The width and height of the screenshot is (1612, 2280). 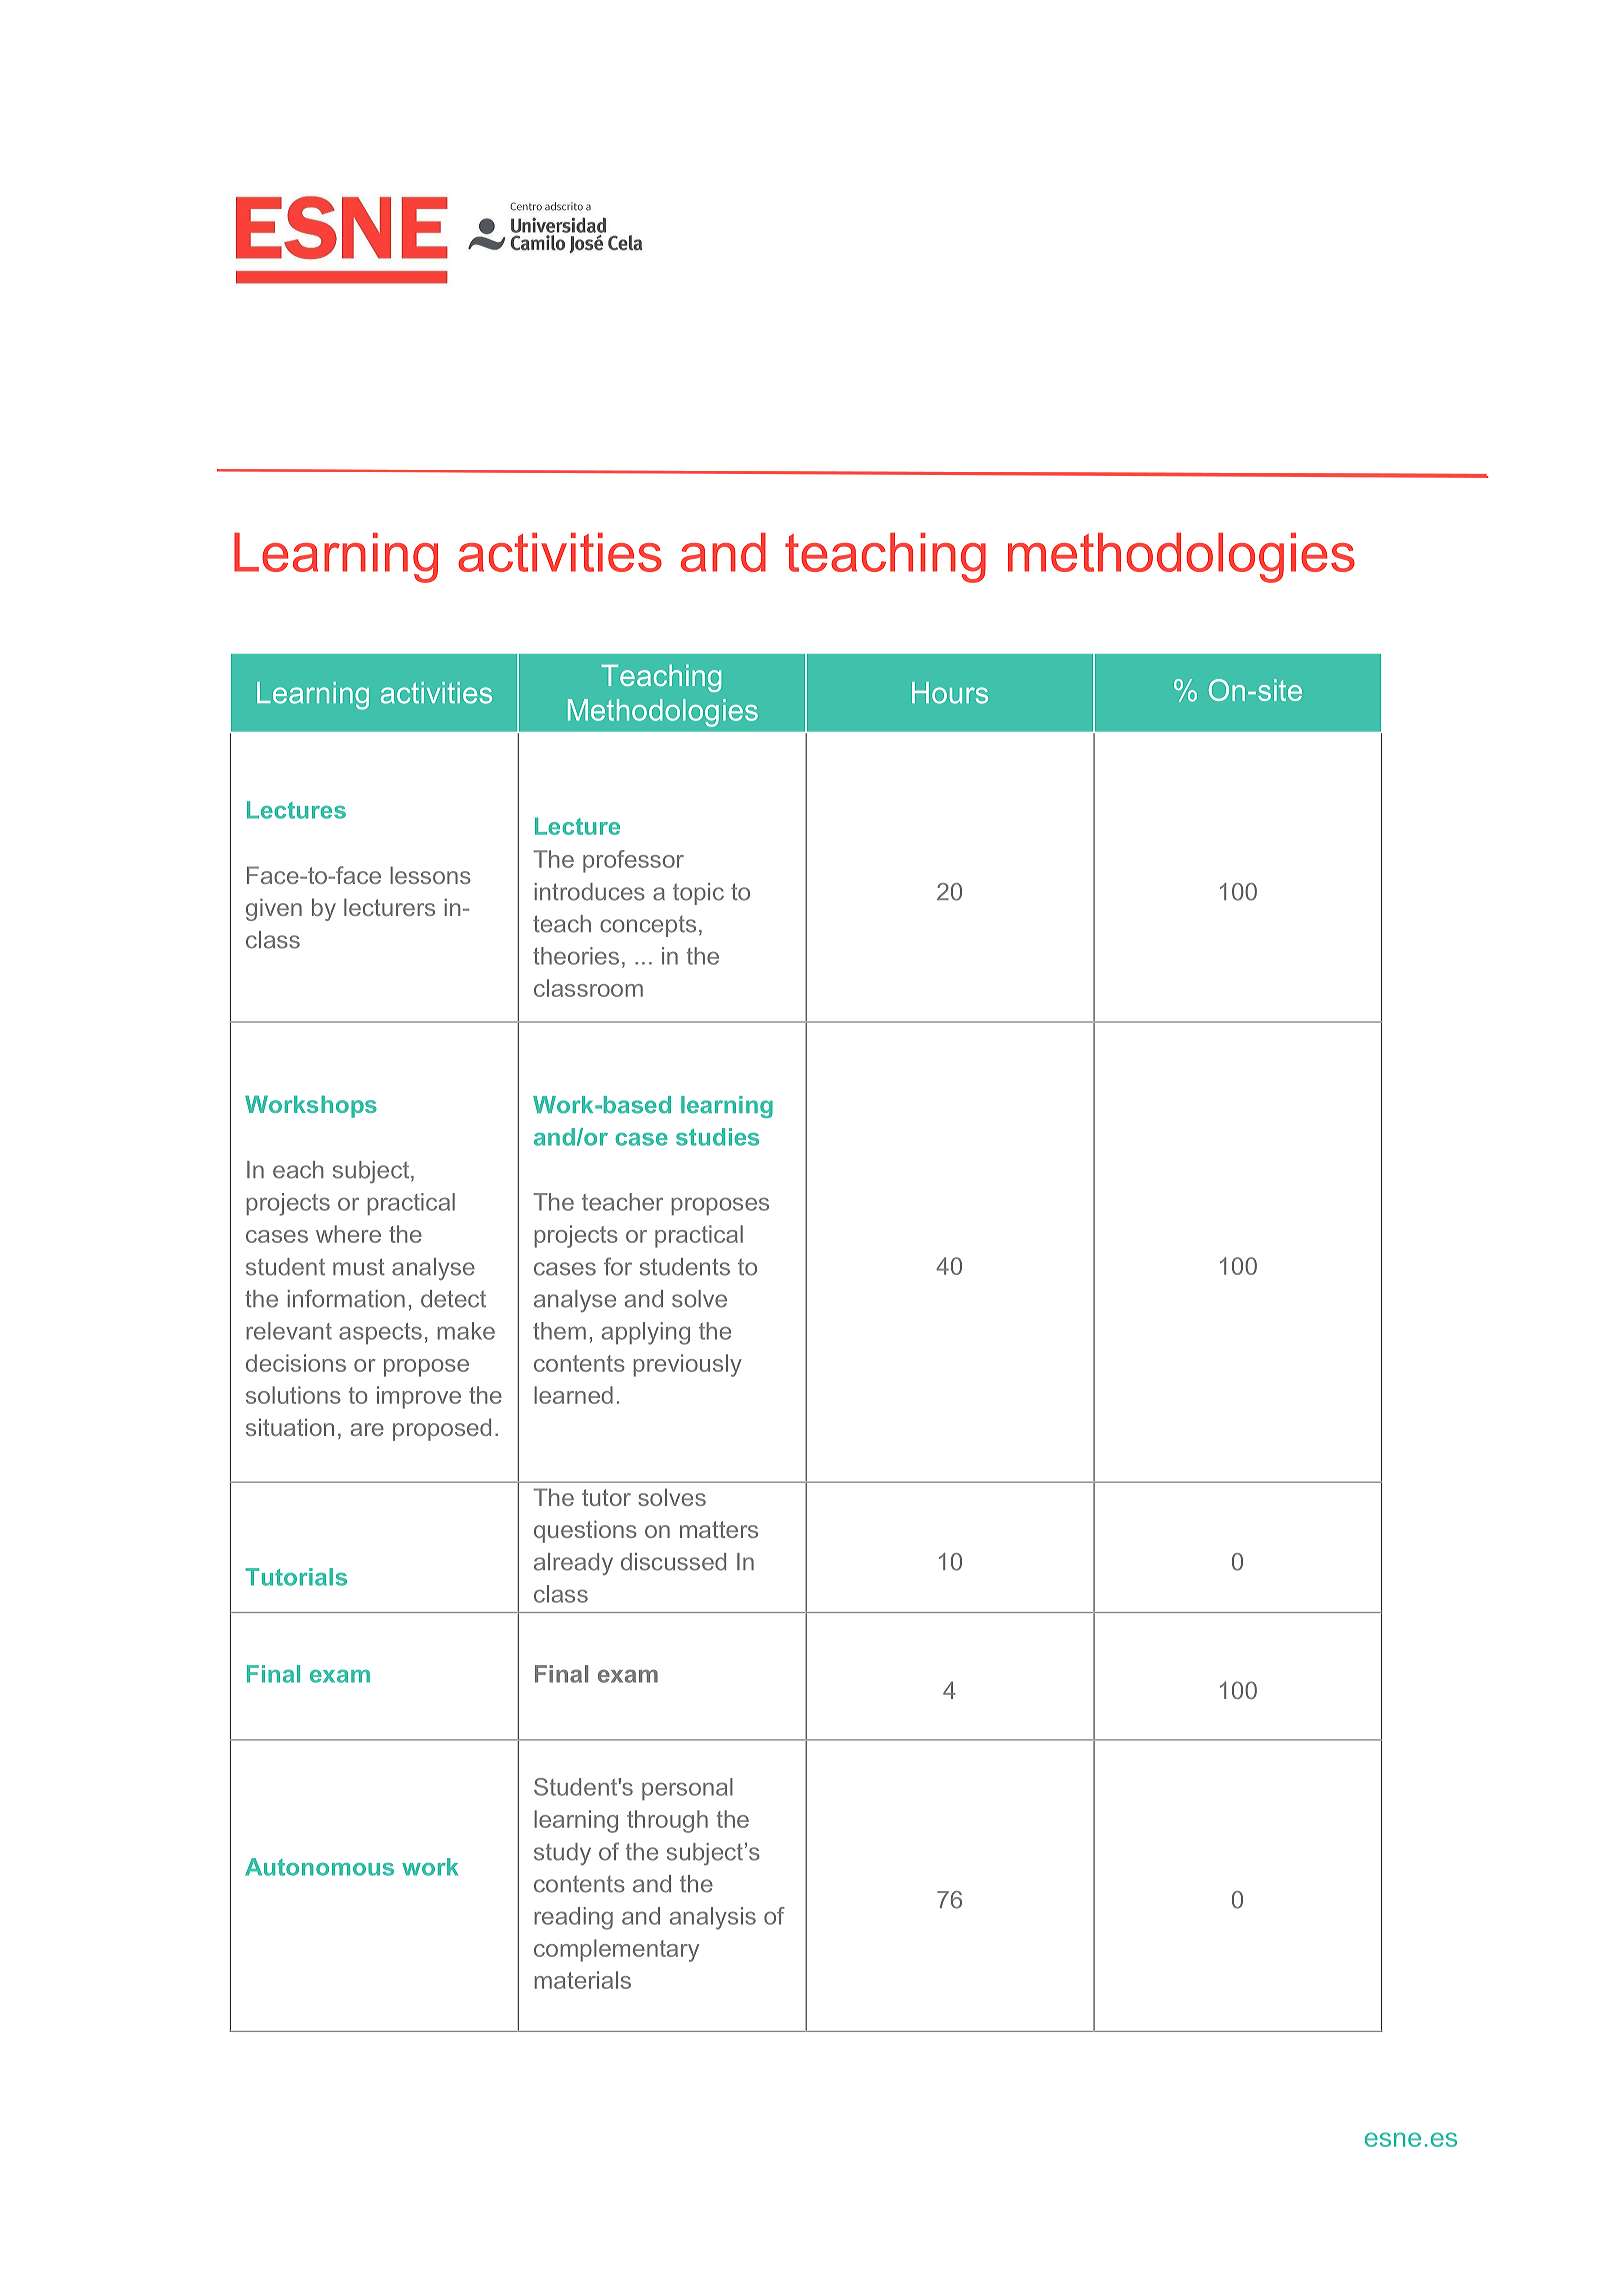 What do you see at coordinates (616, 1950) in the screenshot?
I see `complementary` at bounding box center [616, 1950].
